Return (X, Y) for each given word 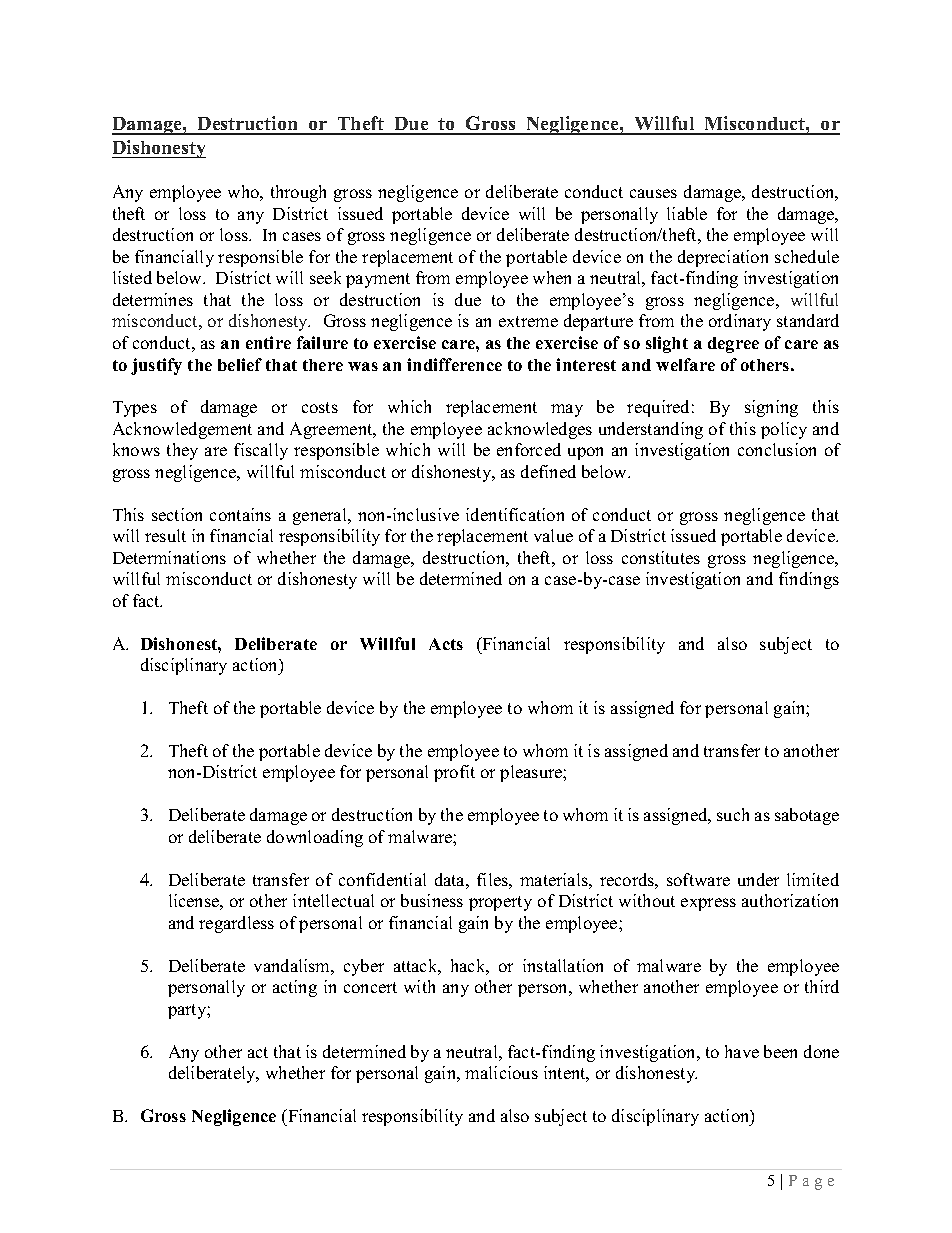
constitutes (661, 557)
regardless (236, 924)
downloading (315, 838)
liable (687, 213)
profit (454, 773)
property (500, 903)
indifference (454, 364)
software (698, 879)
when (552, 277)
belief (240, 364)
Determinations (169, 557)
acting (295, 988)
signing (771, 408)
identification (515, 514)
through (298, 193)
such (733, 814)
